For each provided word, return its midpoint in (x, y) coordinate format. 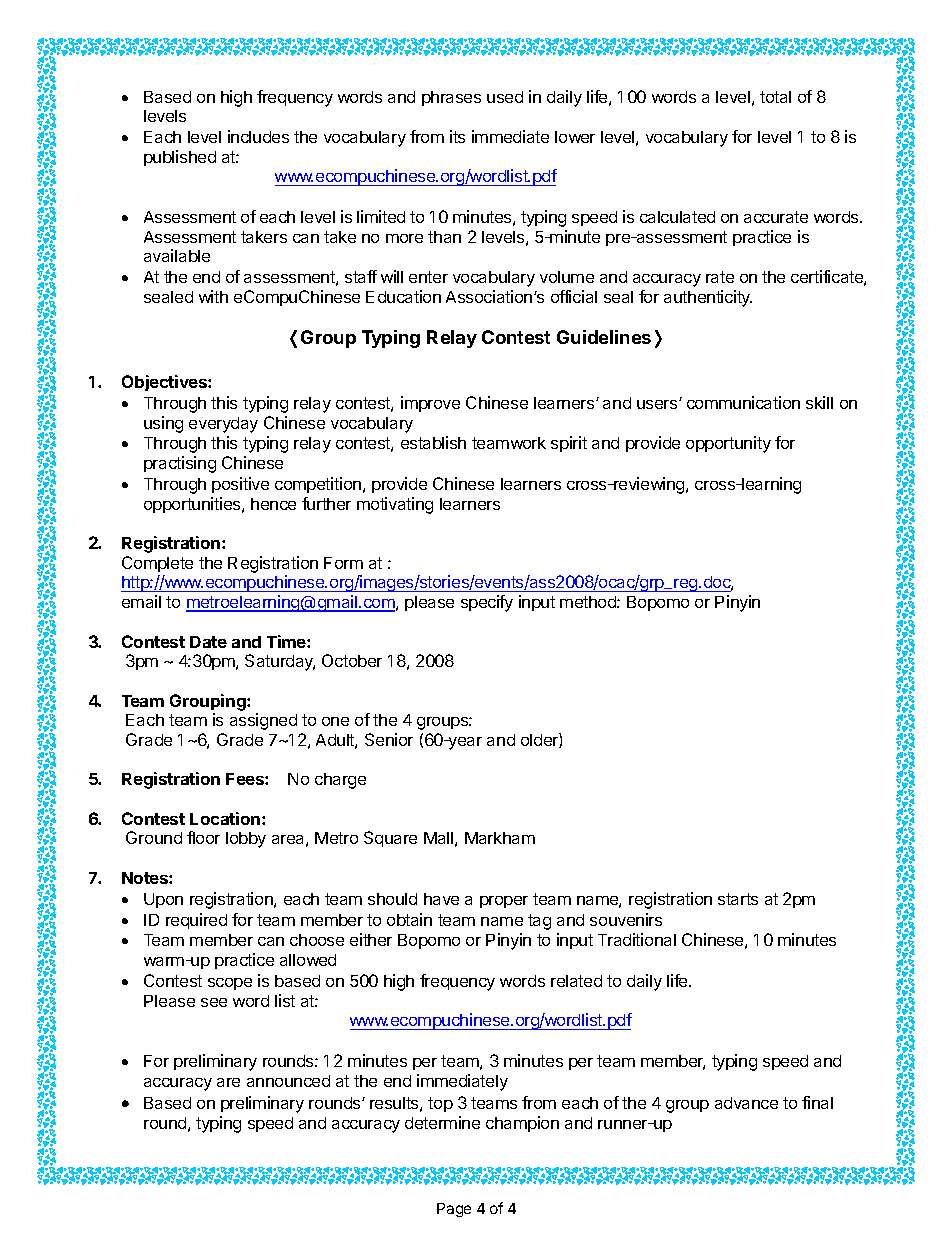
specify (487, 603)
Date (208, 642)
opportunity (728, 444)
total (775, 97)
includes (258, 136)
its (457, 136)
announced (288, 1081)
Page (454, 1210)
